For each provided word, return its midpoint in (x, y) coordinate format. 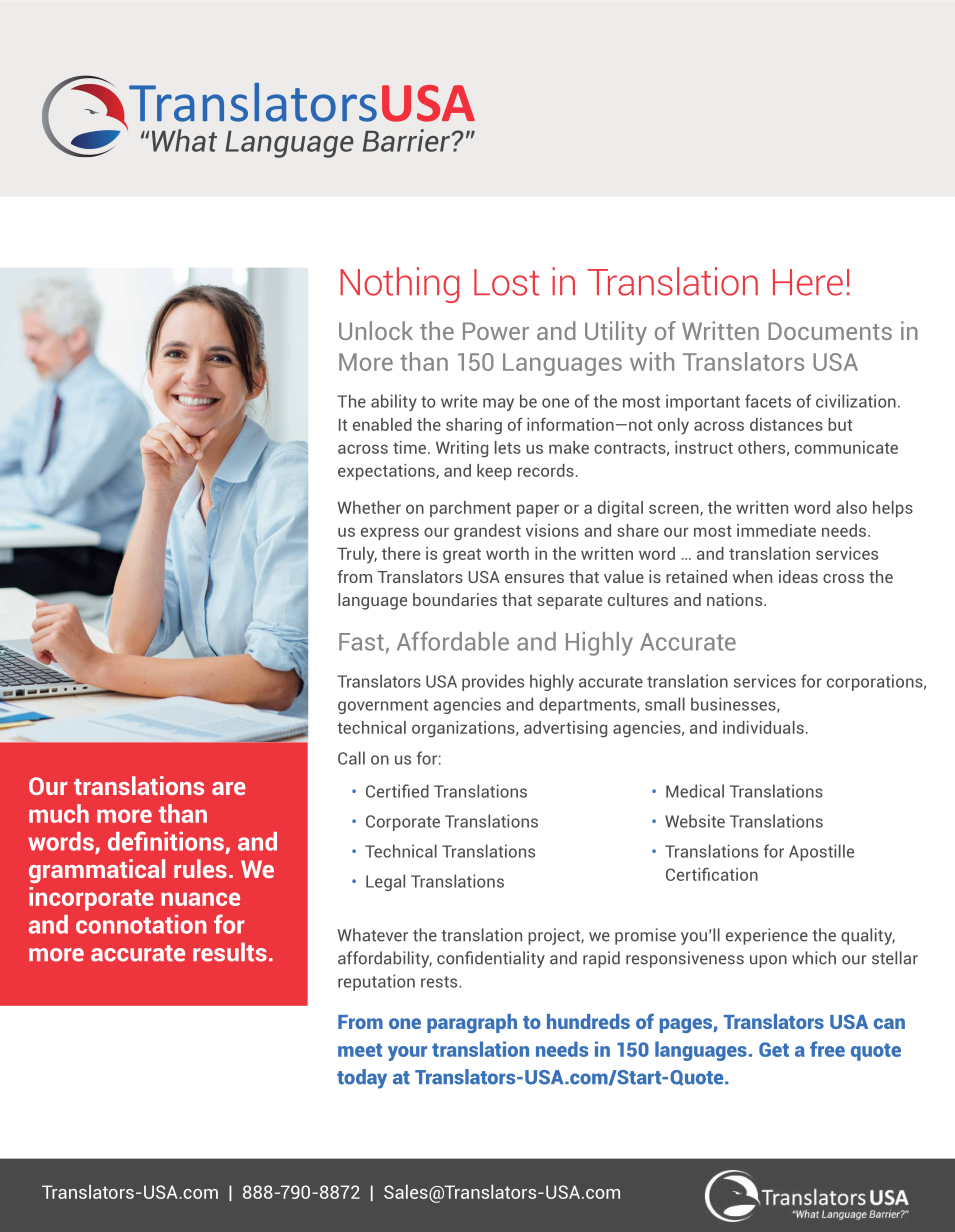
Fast (361, 642)
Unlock (376, 330)
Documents (830, 331)
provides (493, 682)
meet (360, 1050)
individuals (763, 727)
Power (496, 331)
